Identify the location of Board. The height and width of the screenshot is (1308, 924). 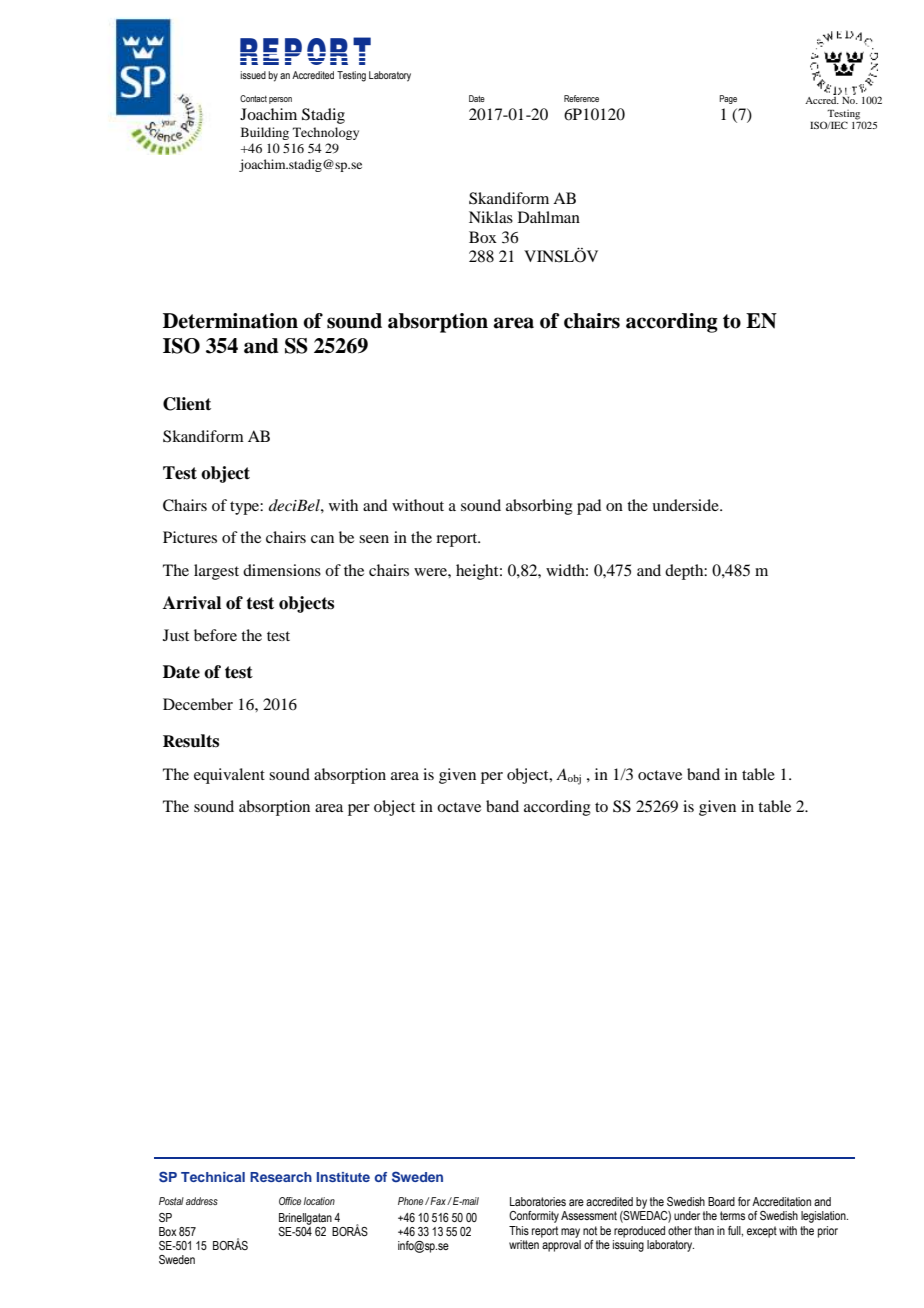
(721, 1201).
